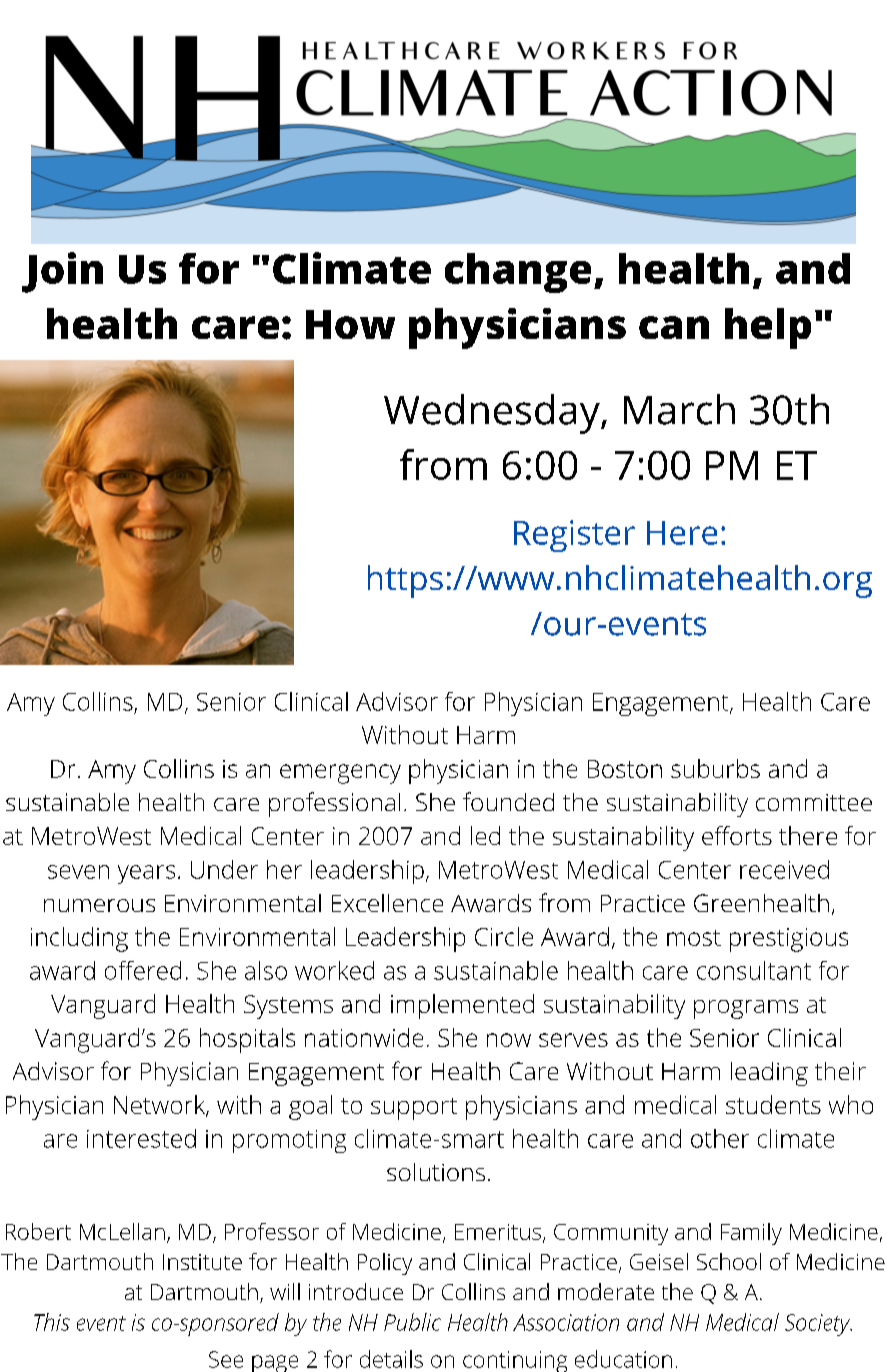  I want to click on Join, so click(62, 272).
